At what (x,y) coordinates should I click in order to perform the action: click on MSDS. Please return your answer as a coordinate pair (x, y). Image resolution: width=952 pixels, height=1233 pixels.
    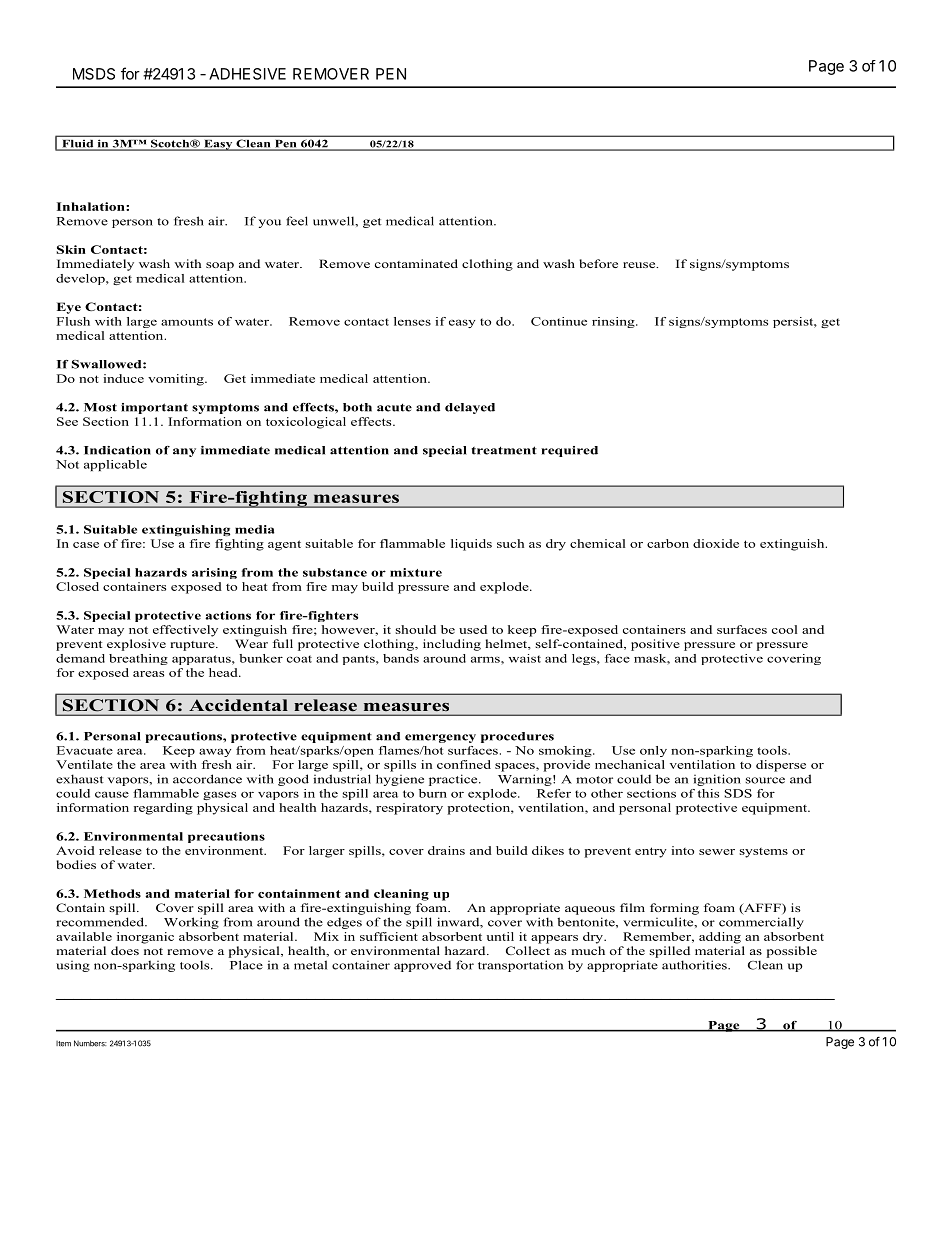
    Looking at the image, I should click on (94, 74).
